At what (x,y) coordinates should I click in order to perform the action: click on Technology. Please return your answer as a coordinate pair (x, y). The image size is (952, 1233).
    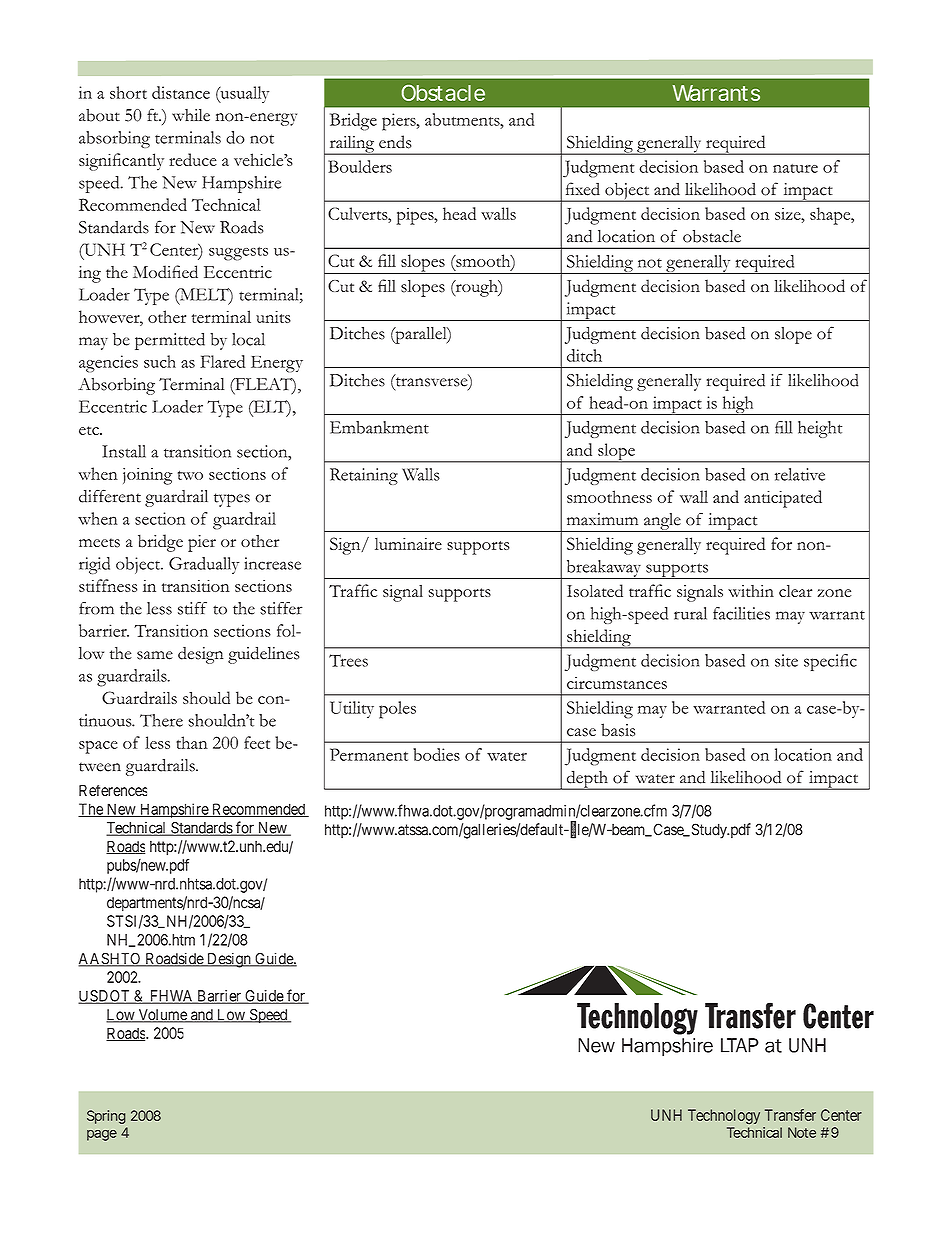
    Looking at the image, I should click on (724, 1116).
